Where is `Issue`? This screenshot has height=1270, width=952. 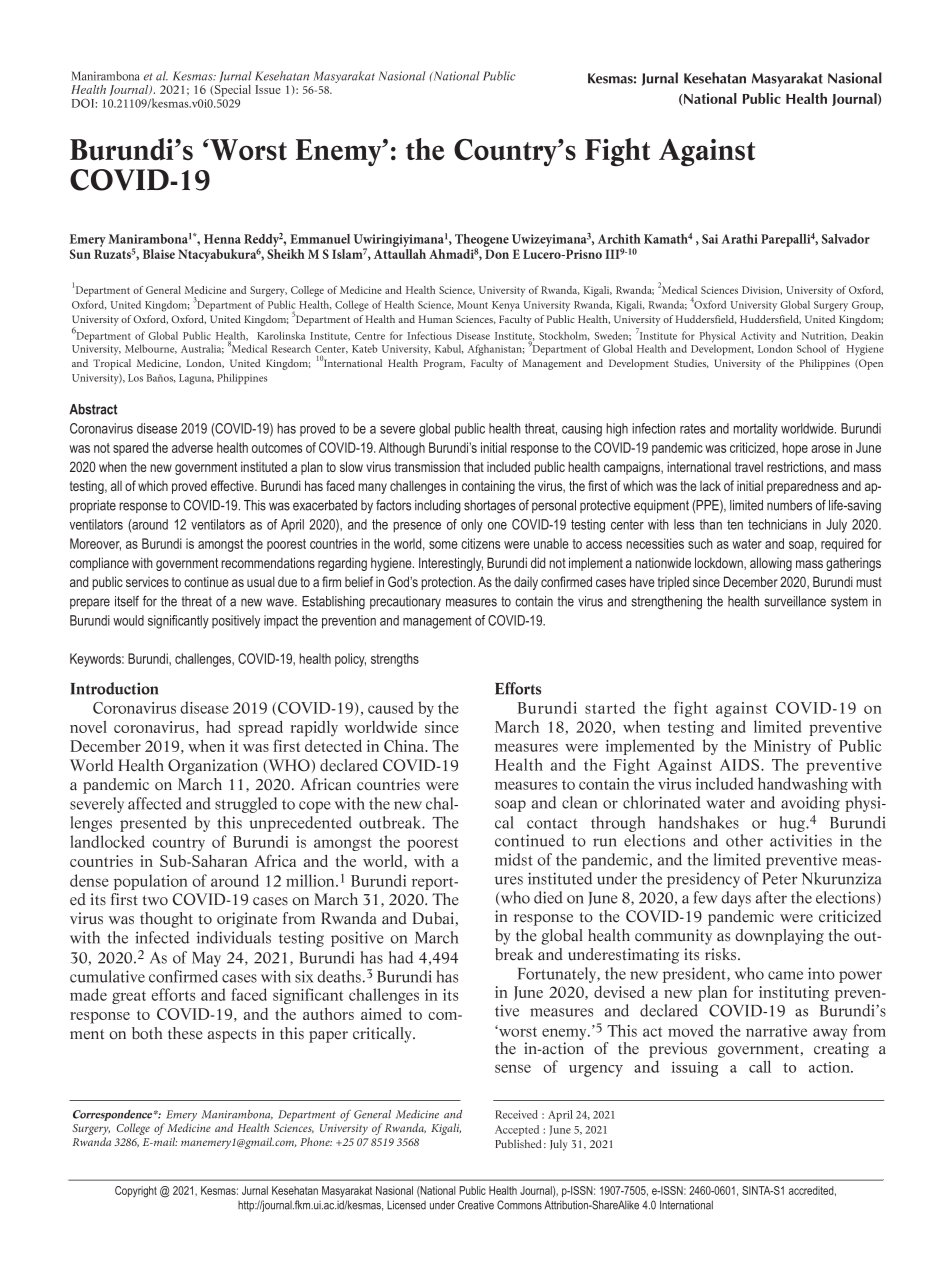 Issue is located at coordinates (268, 89).
